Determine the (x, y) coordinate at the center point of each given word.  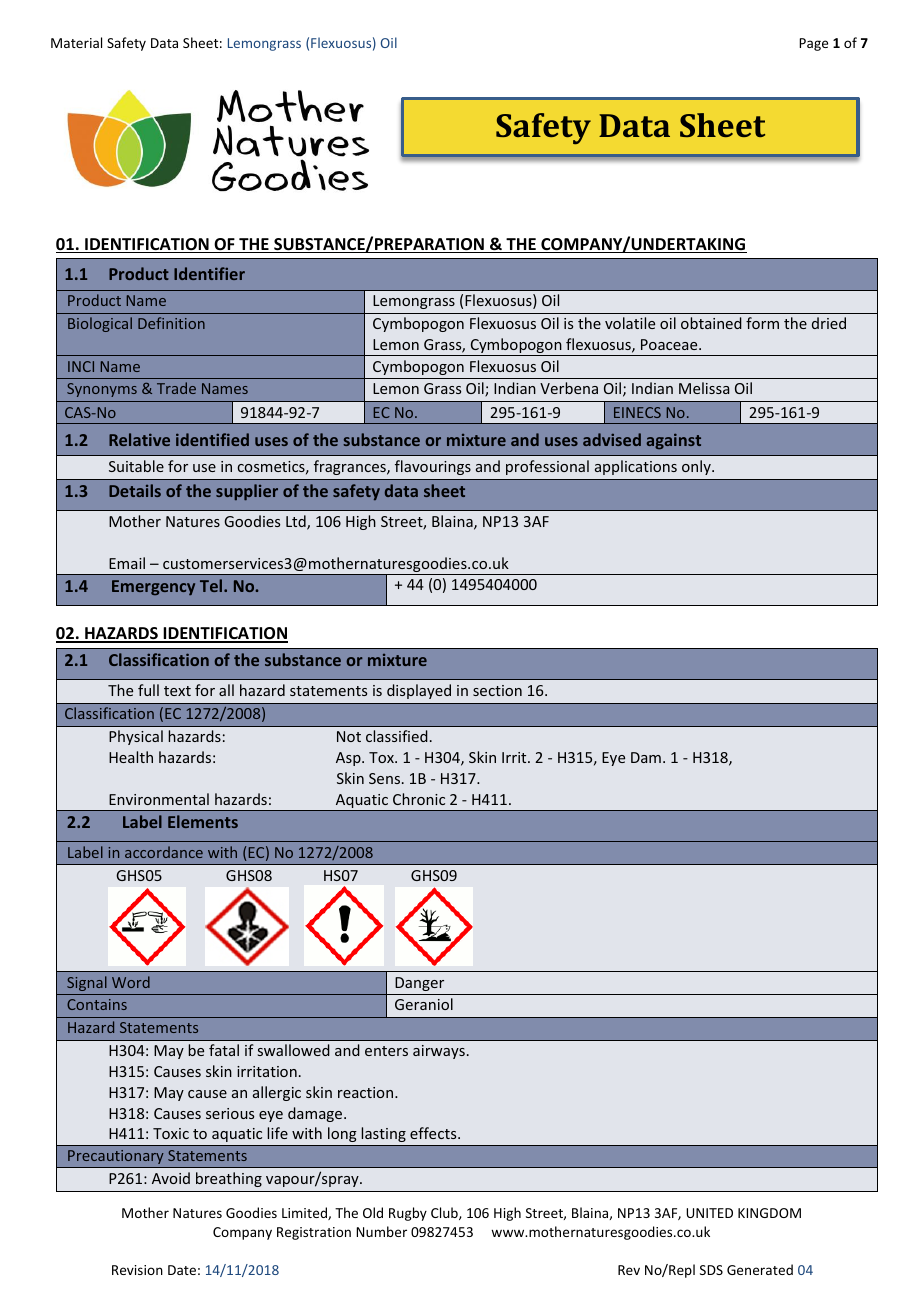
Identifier (209, 273)
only (697, 467)
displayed (419, 691)
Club (445, 1213)
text (177, 691)
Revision (137, 1270)
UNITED (709, 1213)
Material (76, 42)
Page (813, 44)
